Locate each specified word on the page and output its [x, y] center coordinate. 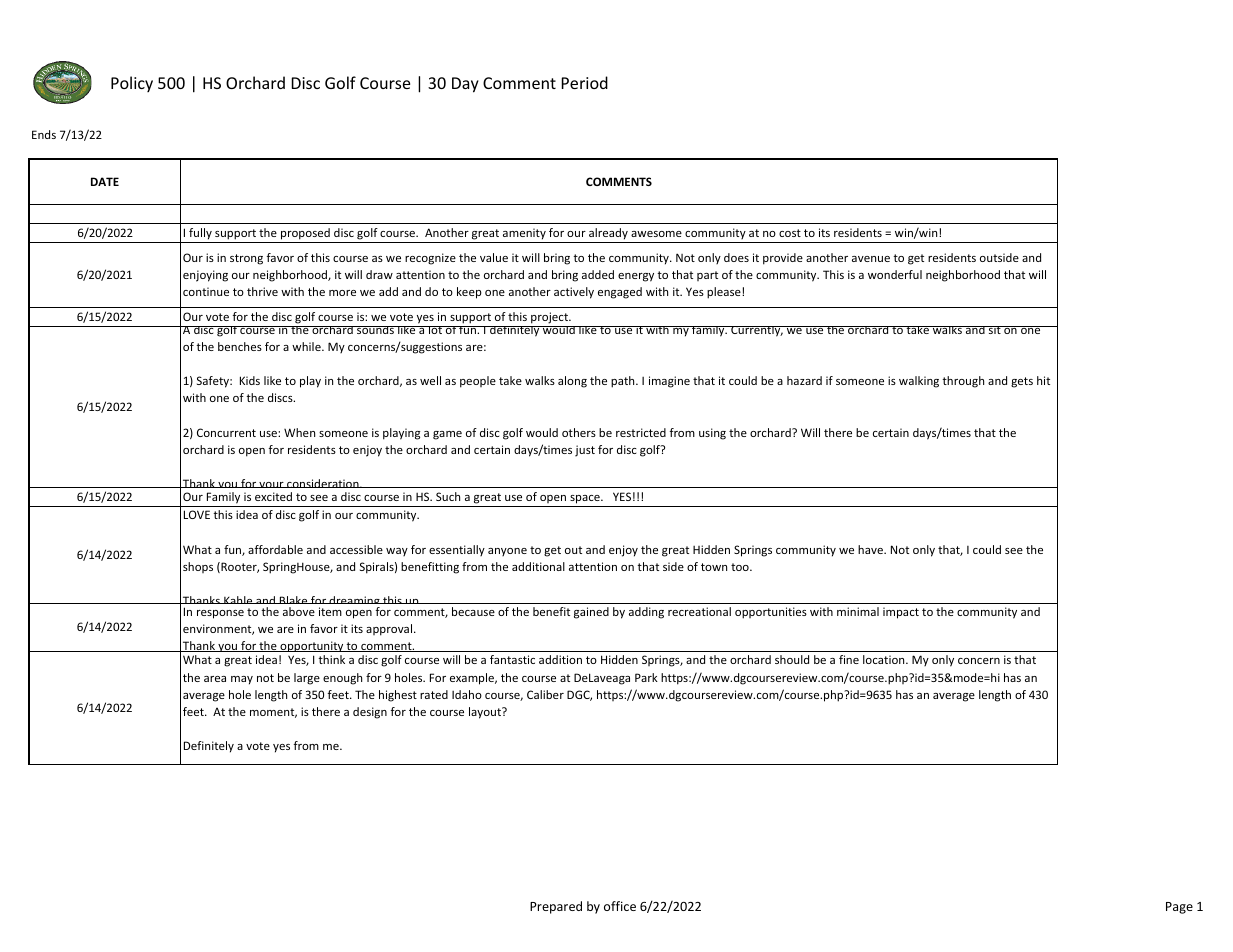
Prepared [556, 907]
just [585, 451]
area [215, 679]
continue [206, 291]
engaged [620, 293]
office [620, 906]
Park [646, 677]
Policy [132, 84]
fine [849, 659]
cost [790, 233]
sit [994, 330]
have [871, 549]
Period [584, 82]
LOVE [197, 514]
